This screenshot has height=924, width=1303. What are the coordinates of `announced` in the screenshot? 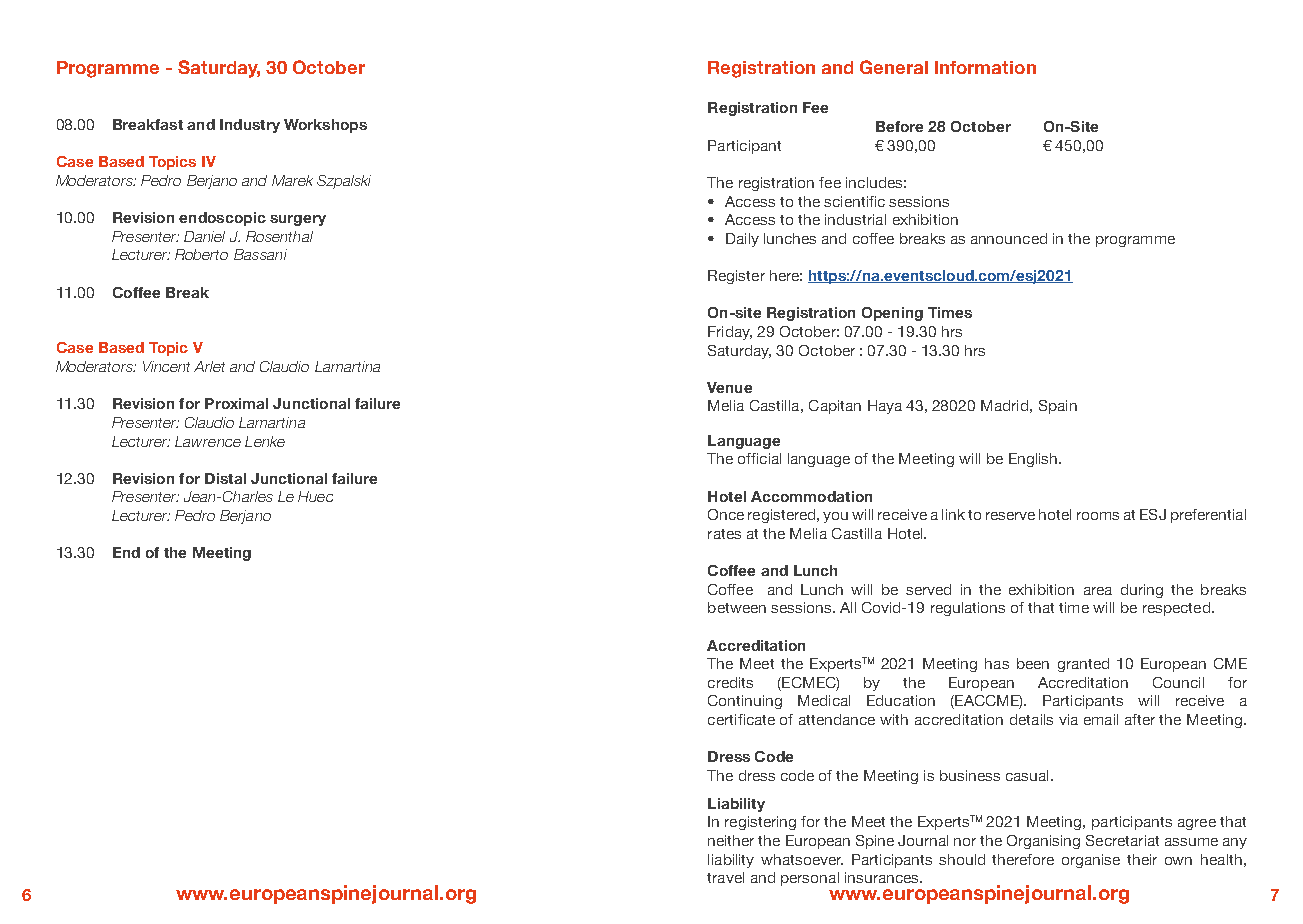 It's located at (1009, 238).
